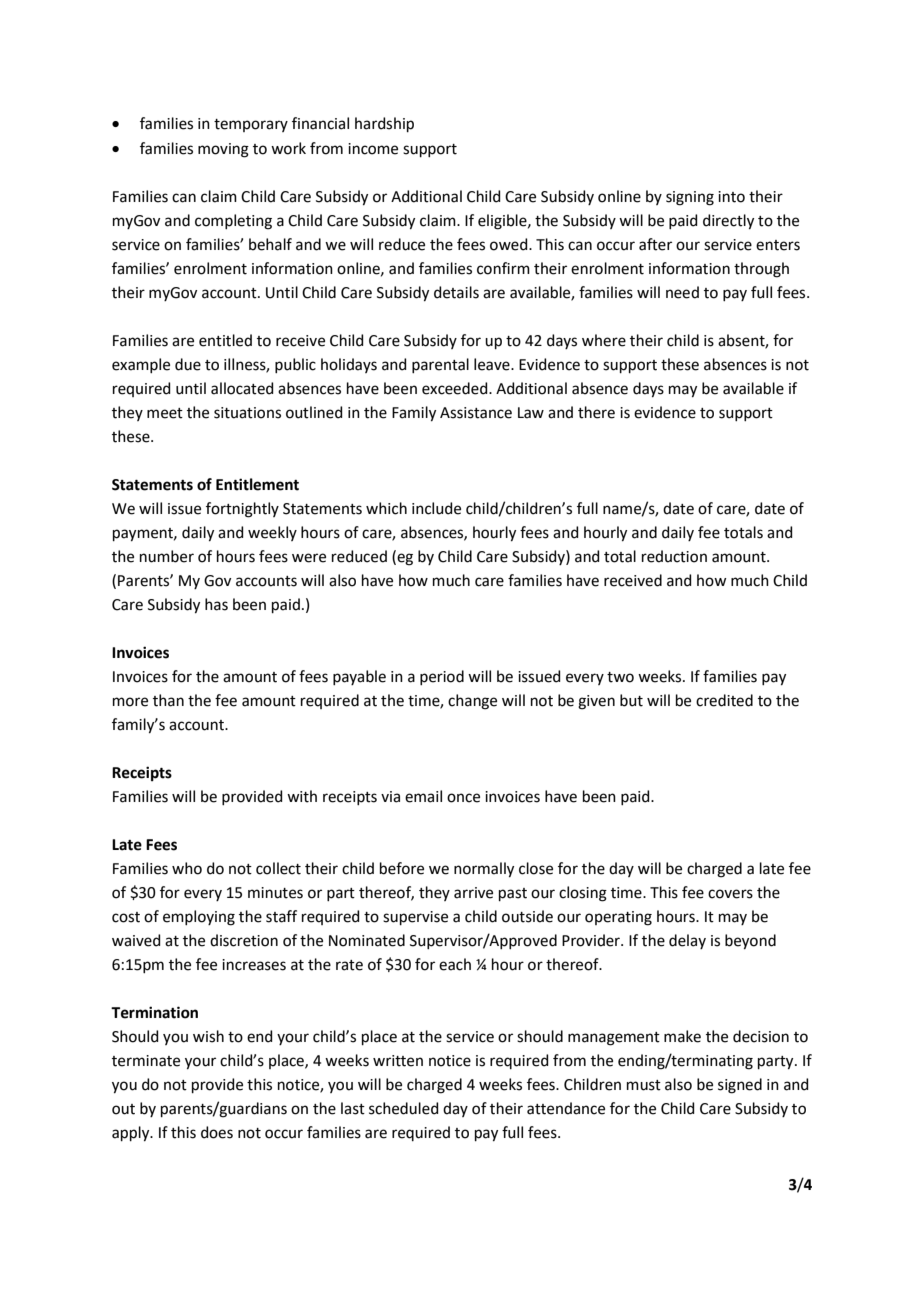  I want to click on signing, so click(690, 198).
